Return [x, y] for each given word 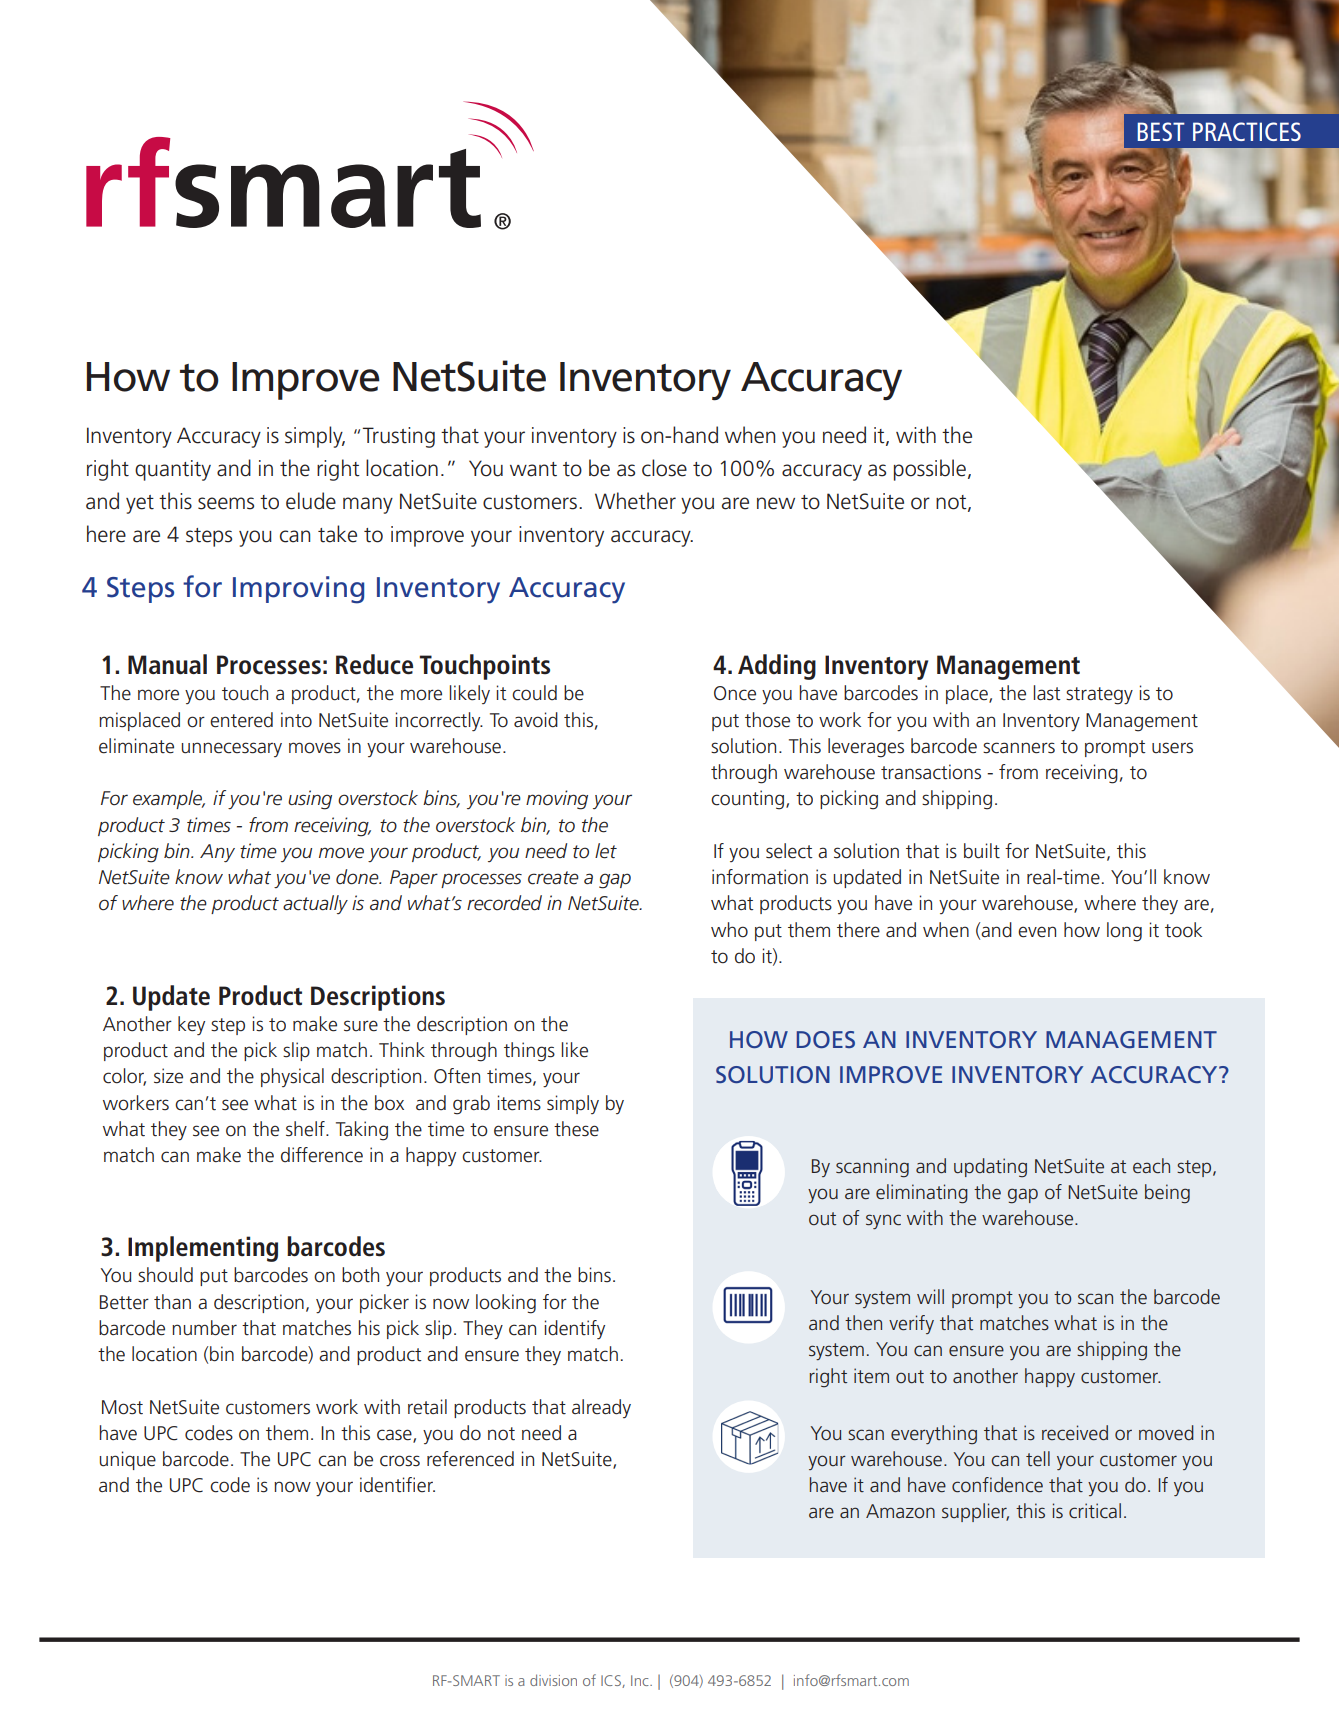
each [1151, 1166]
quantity [173, 470]
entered [241, 720]
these [576, 1129]
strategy [1099, 696]
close [664, 468]
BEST [1161, 131]
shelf [306, 1129]
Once [735, 693]
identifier [397, 1485]
